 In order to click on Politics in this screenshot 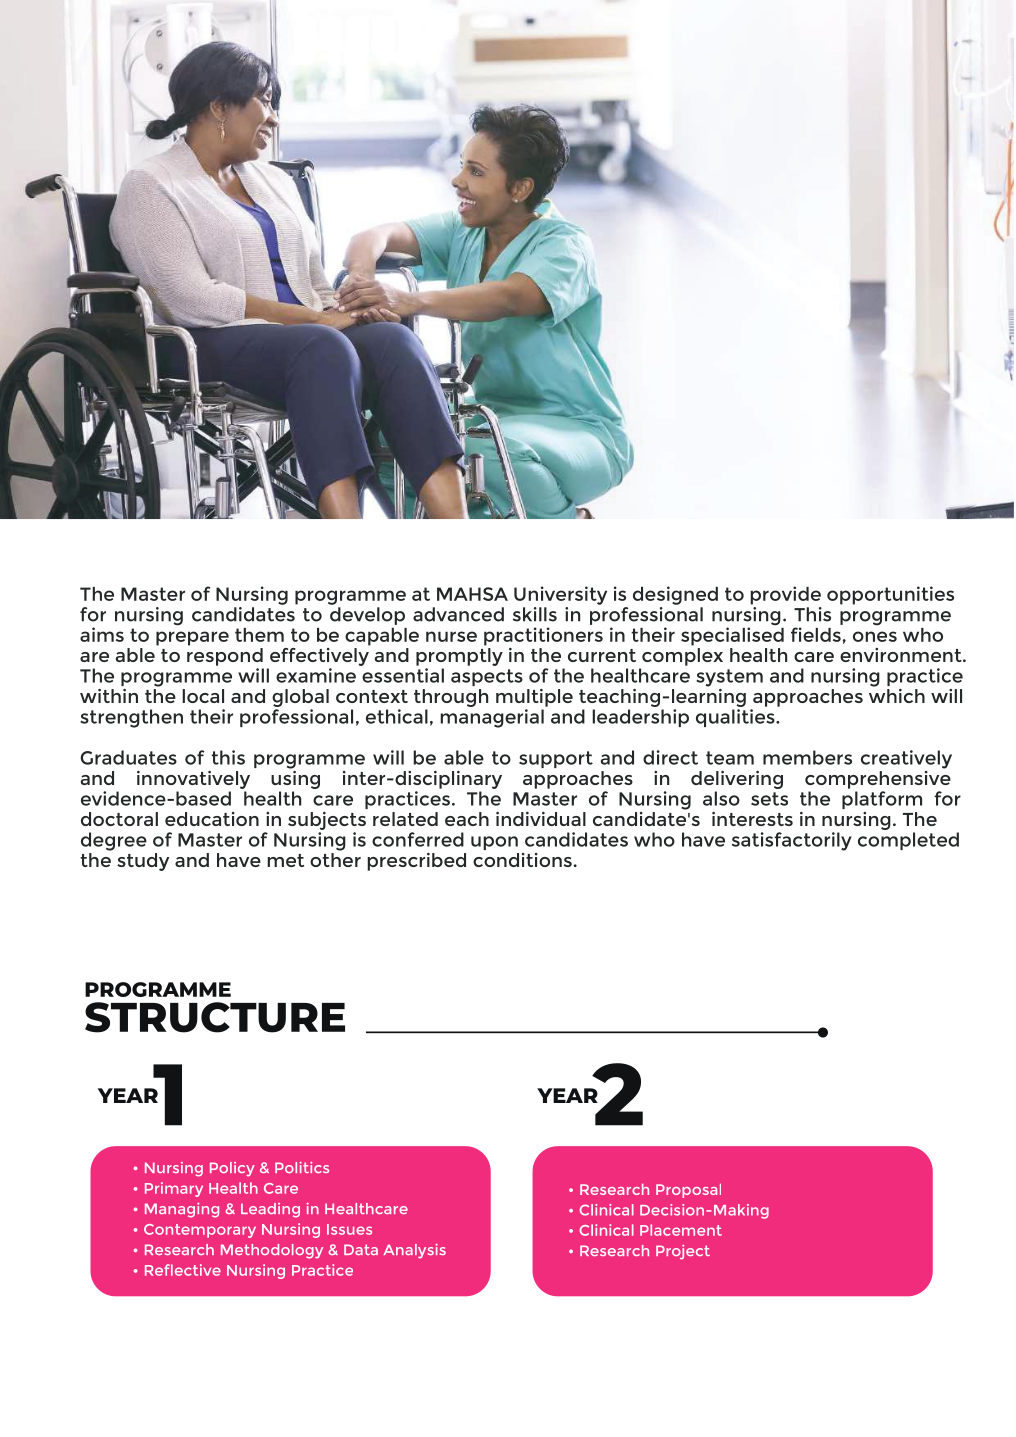, I will do `click(302, 1167)`.
